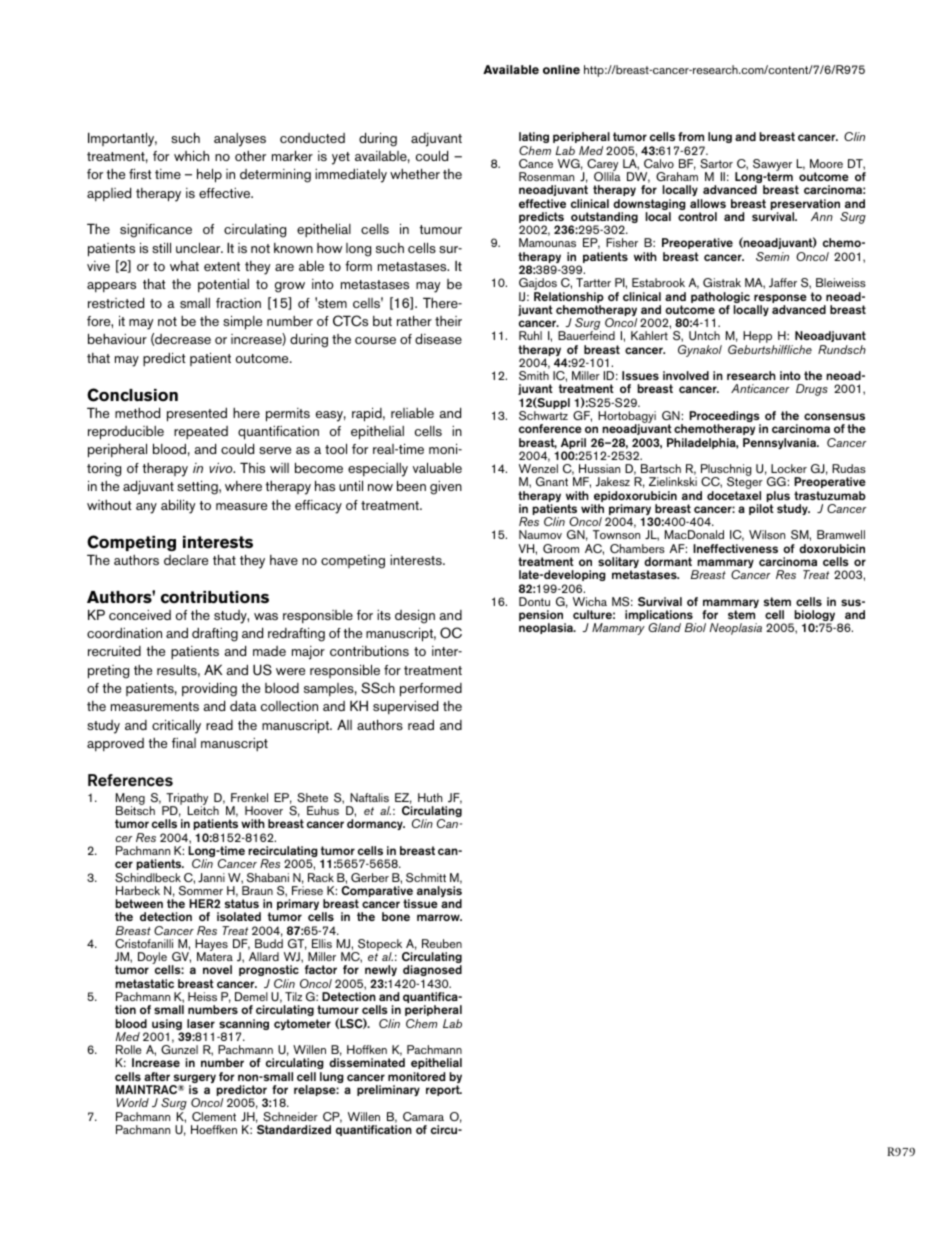 This document has width=952, height=1237. I want to click on from, so click(691, 136).
